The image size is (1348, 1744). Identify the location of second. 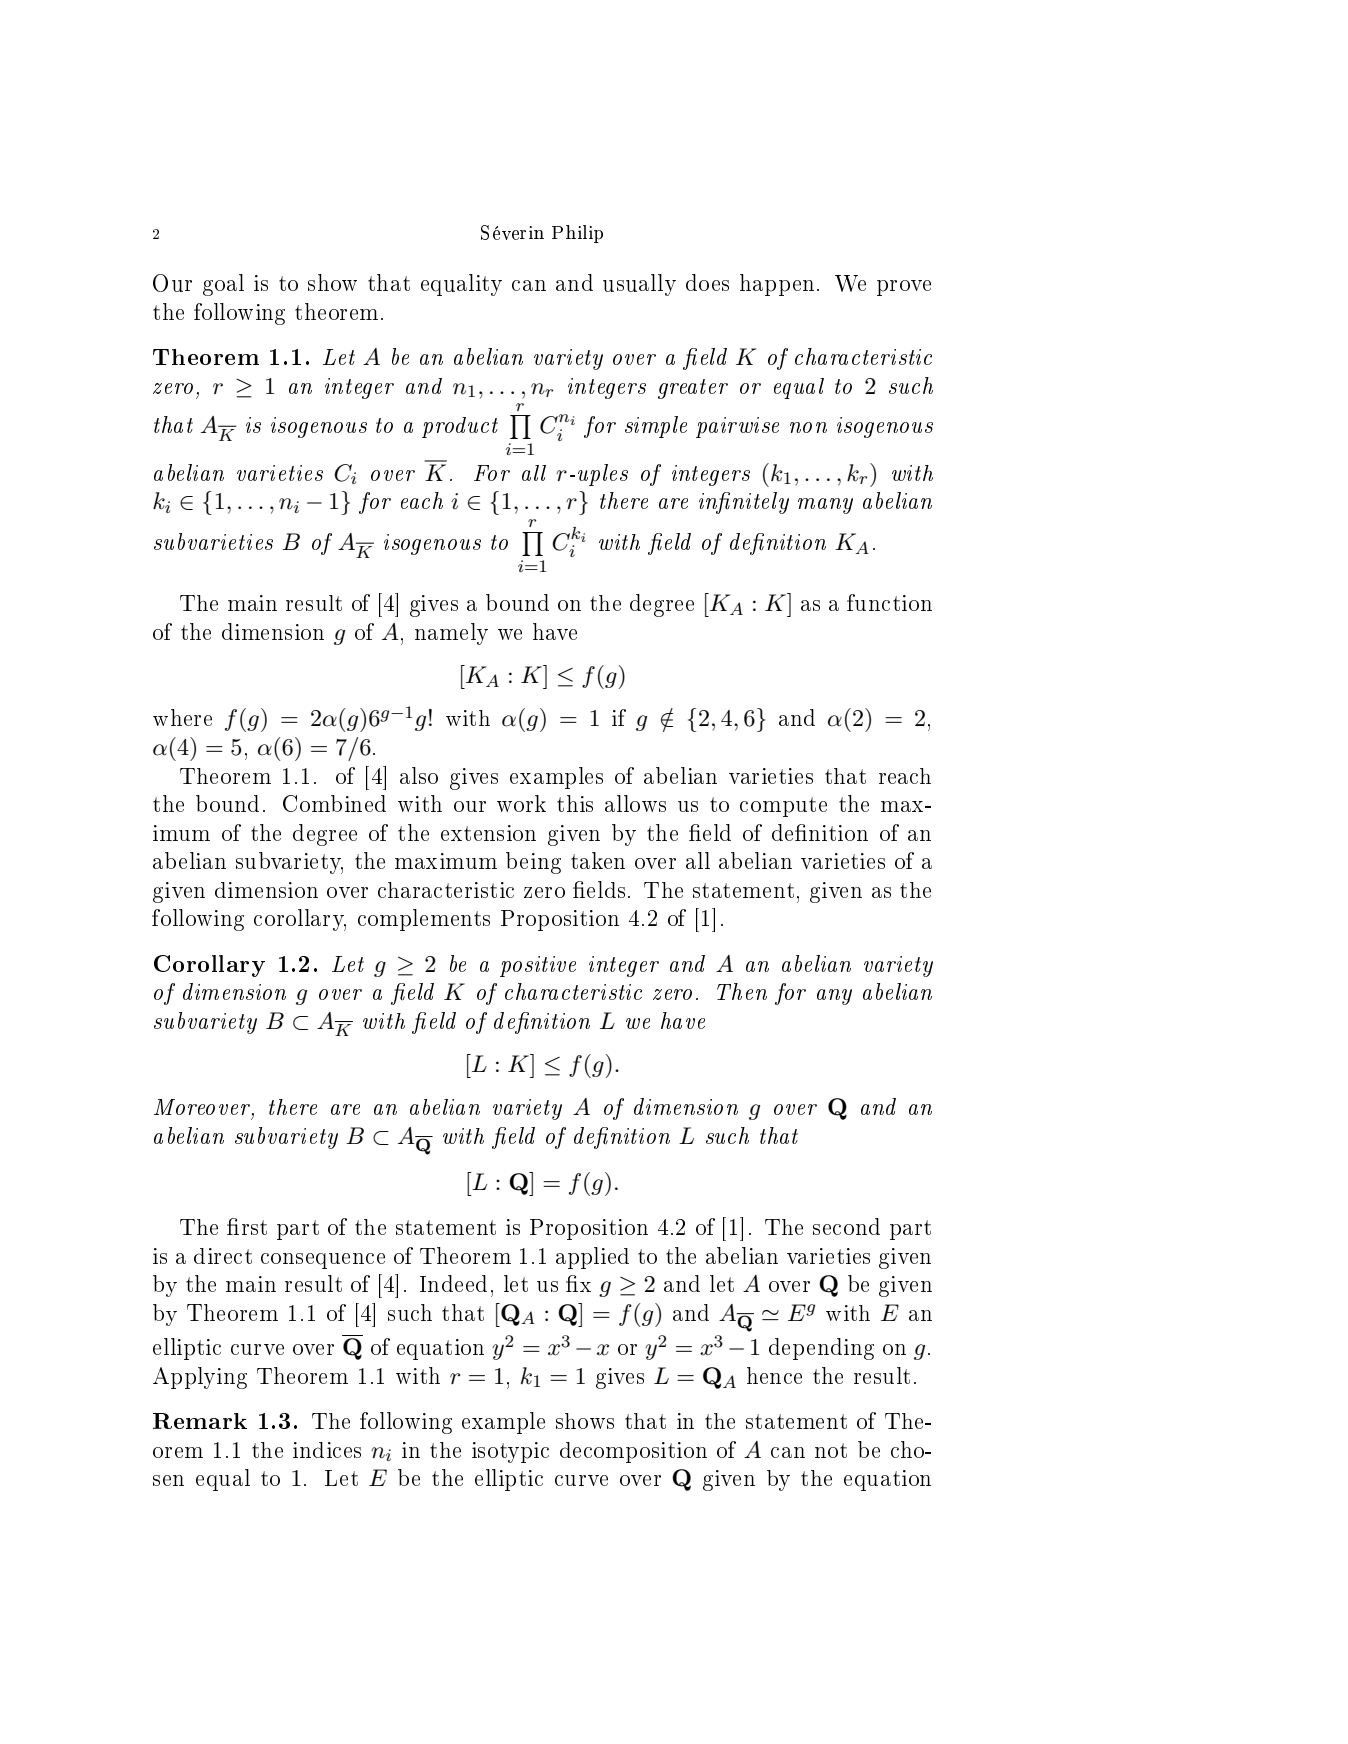
(846, 1226).
